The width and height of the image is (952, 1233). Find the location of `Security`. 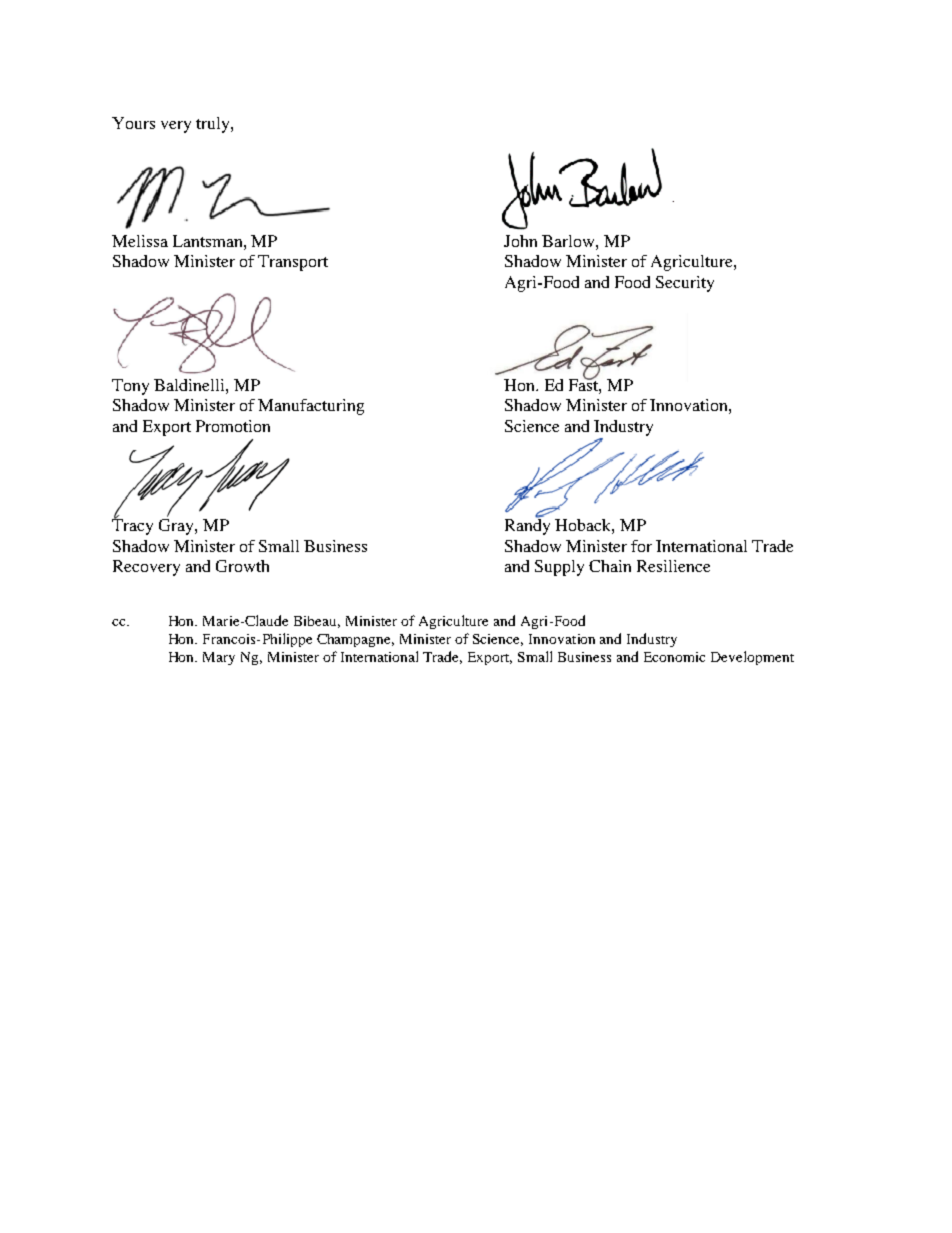

Security is located at coordinates (685, 284).
